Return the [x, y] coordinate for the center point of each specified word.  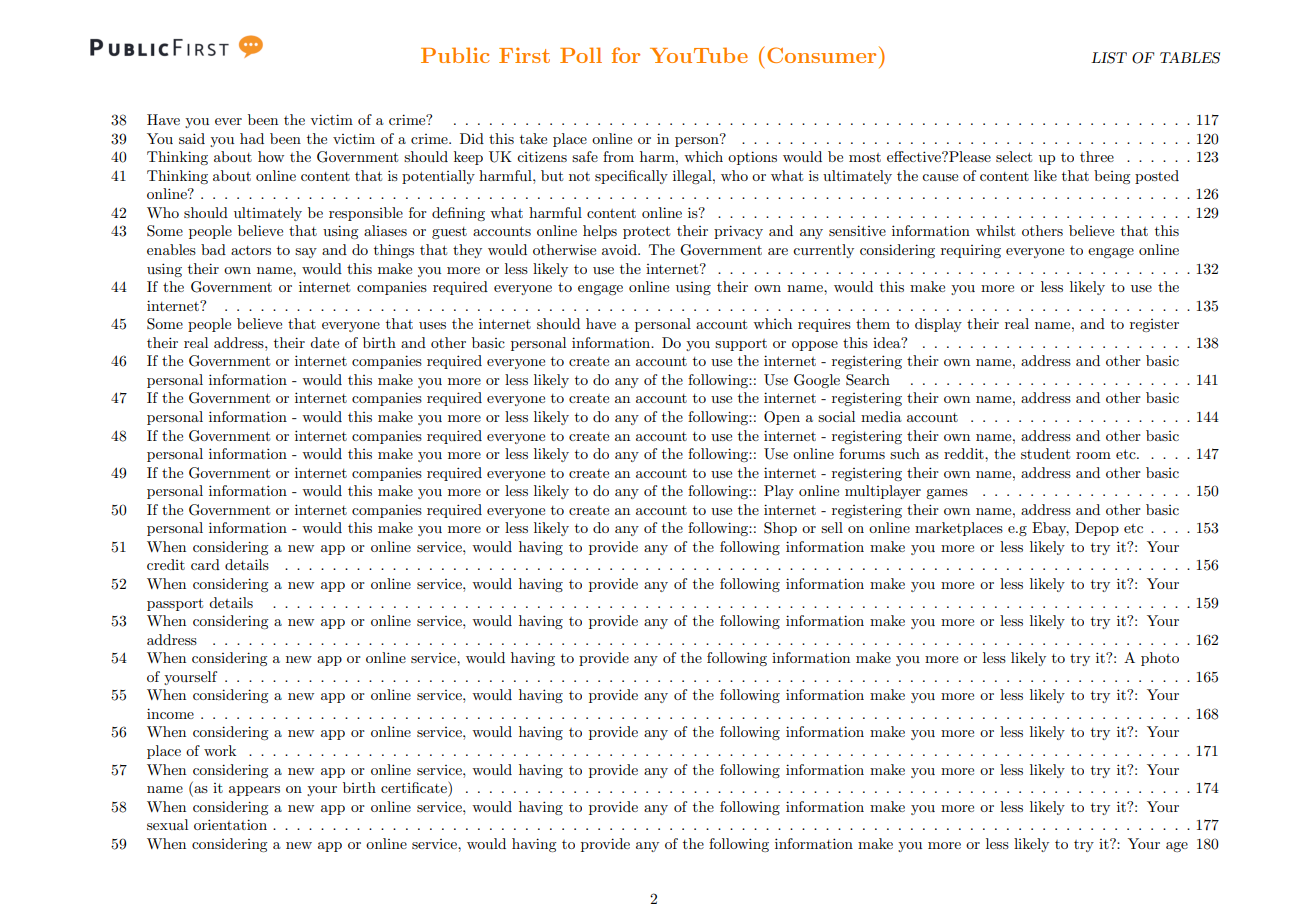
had [252, 138]
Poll [581, 55]
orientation [230, 824]
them [873, 323]
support [741, 345]
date [324, 342]
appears [254, 791]
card [205, 564]
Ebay [1050, 529]
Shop [780, 529]
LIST [1109, 58]
